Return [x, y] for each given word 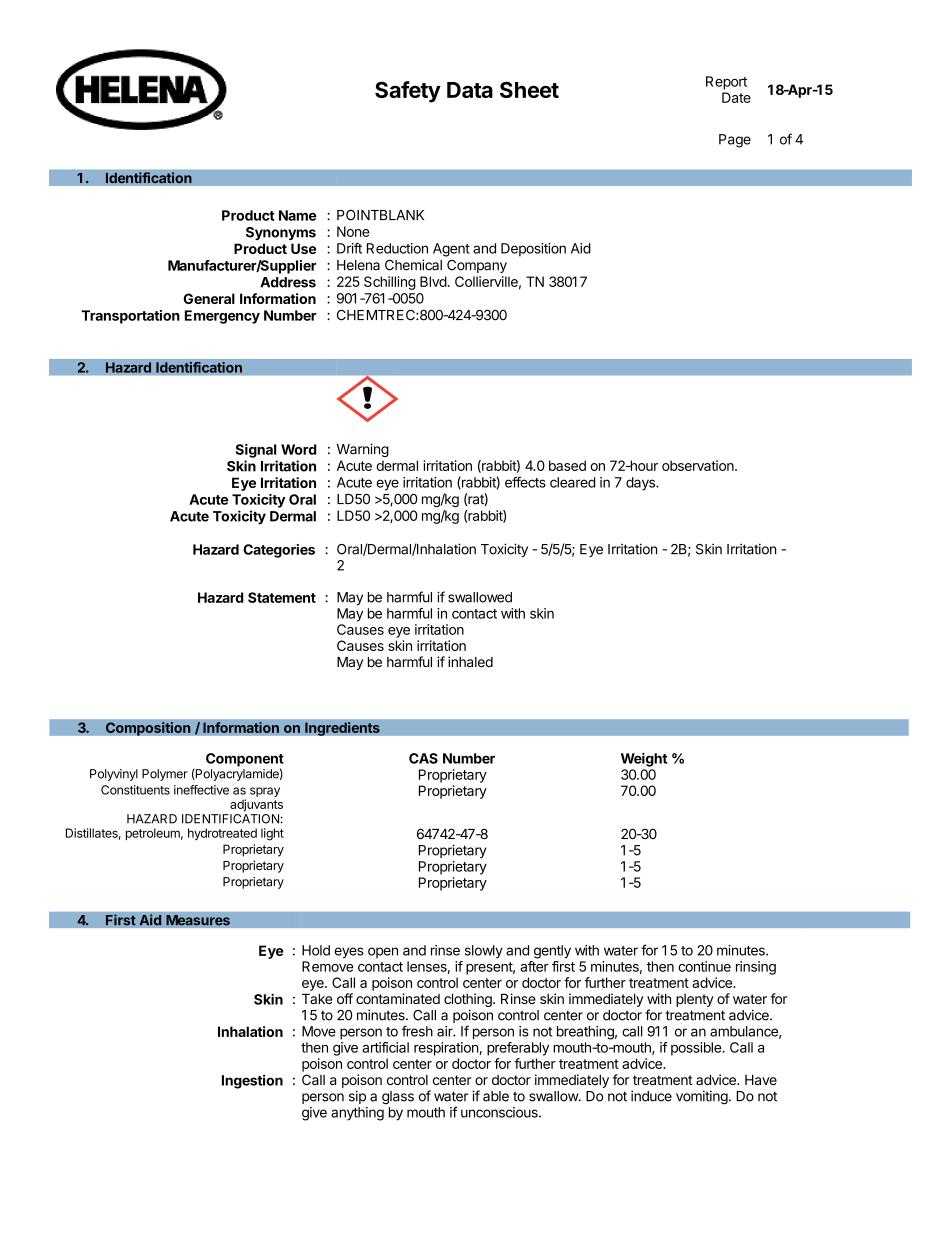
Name [297, 215]
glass [398, 1098]
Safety [408, 92]
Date [736, 97]
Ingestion [252, 1082]
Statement [282, 597]
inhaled [470, 662]
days [641, 484]
